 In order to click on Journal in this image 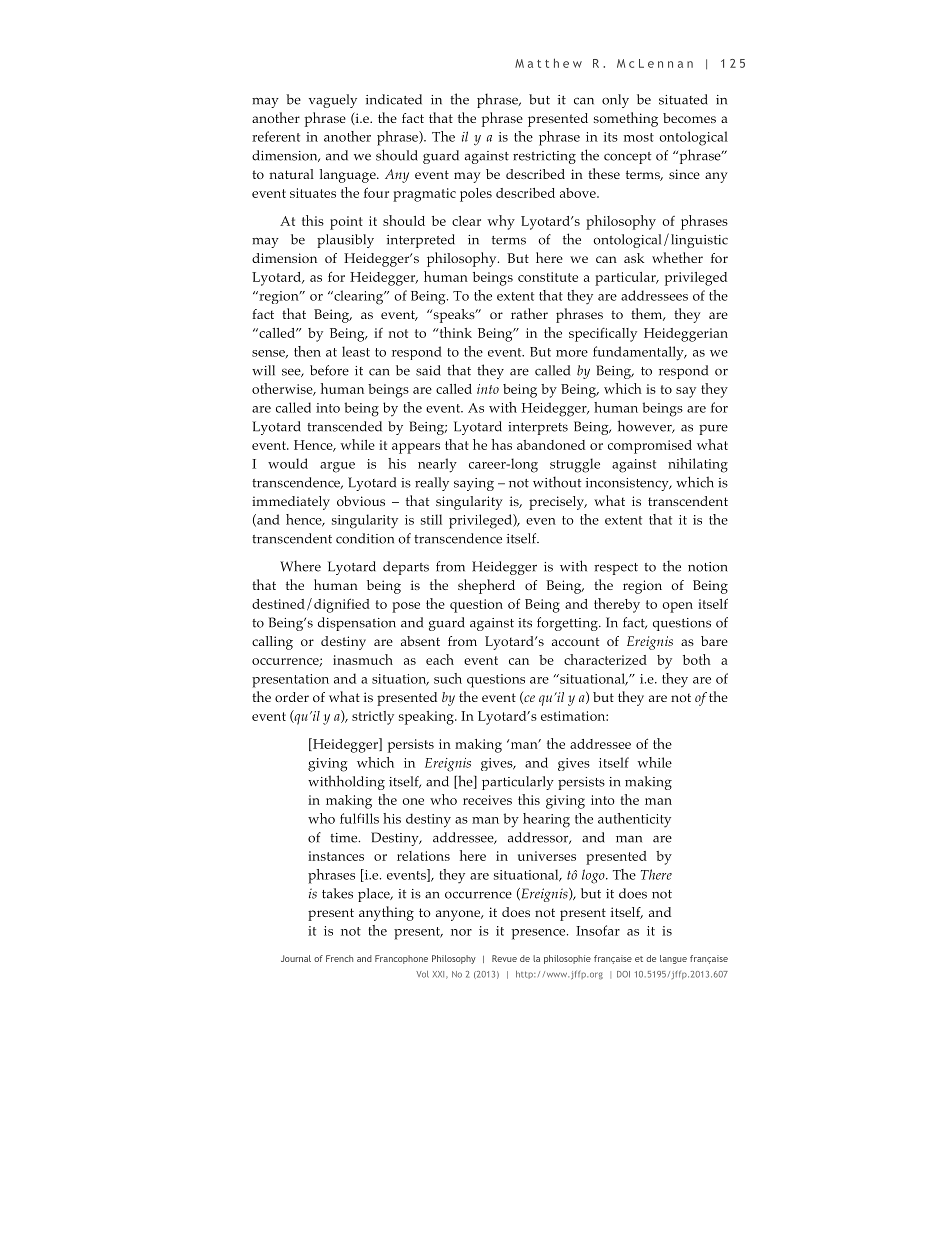, I will do `click(296, 958)`.
